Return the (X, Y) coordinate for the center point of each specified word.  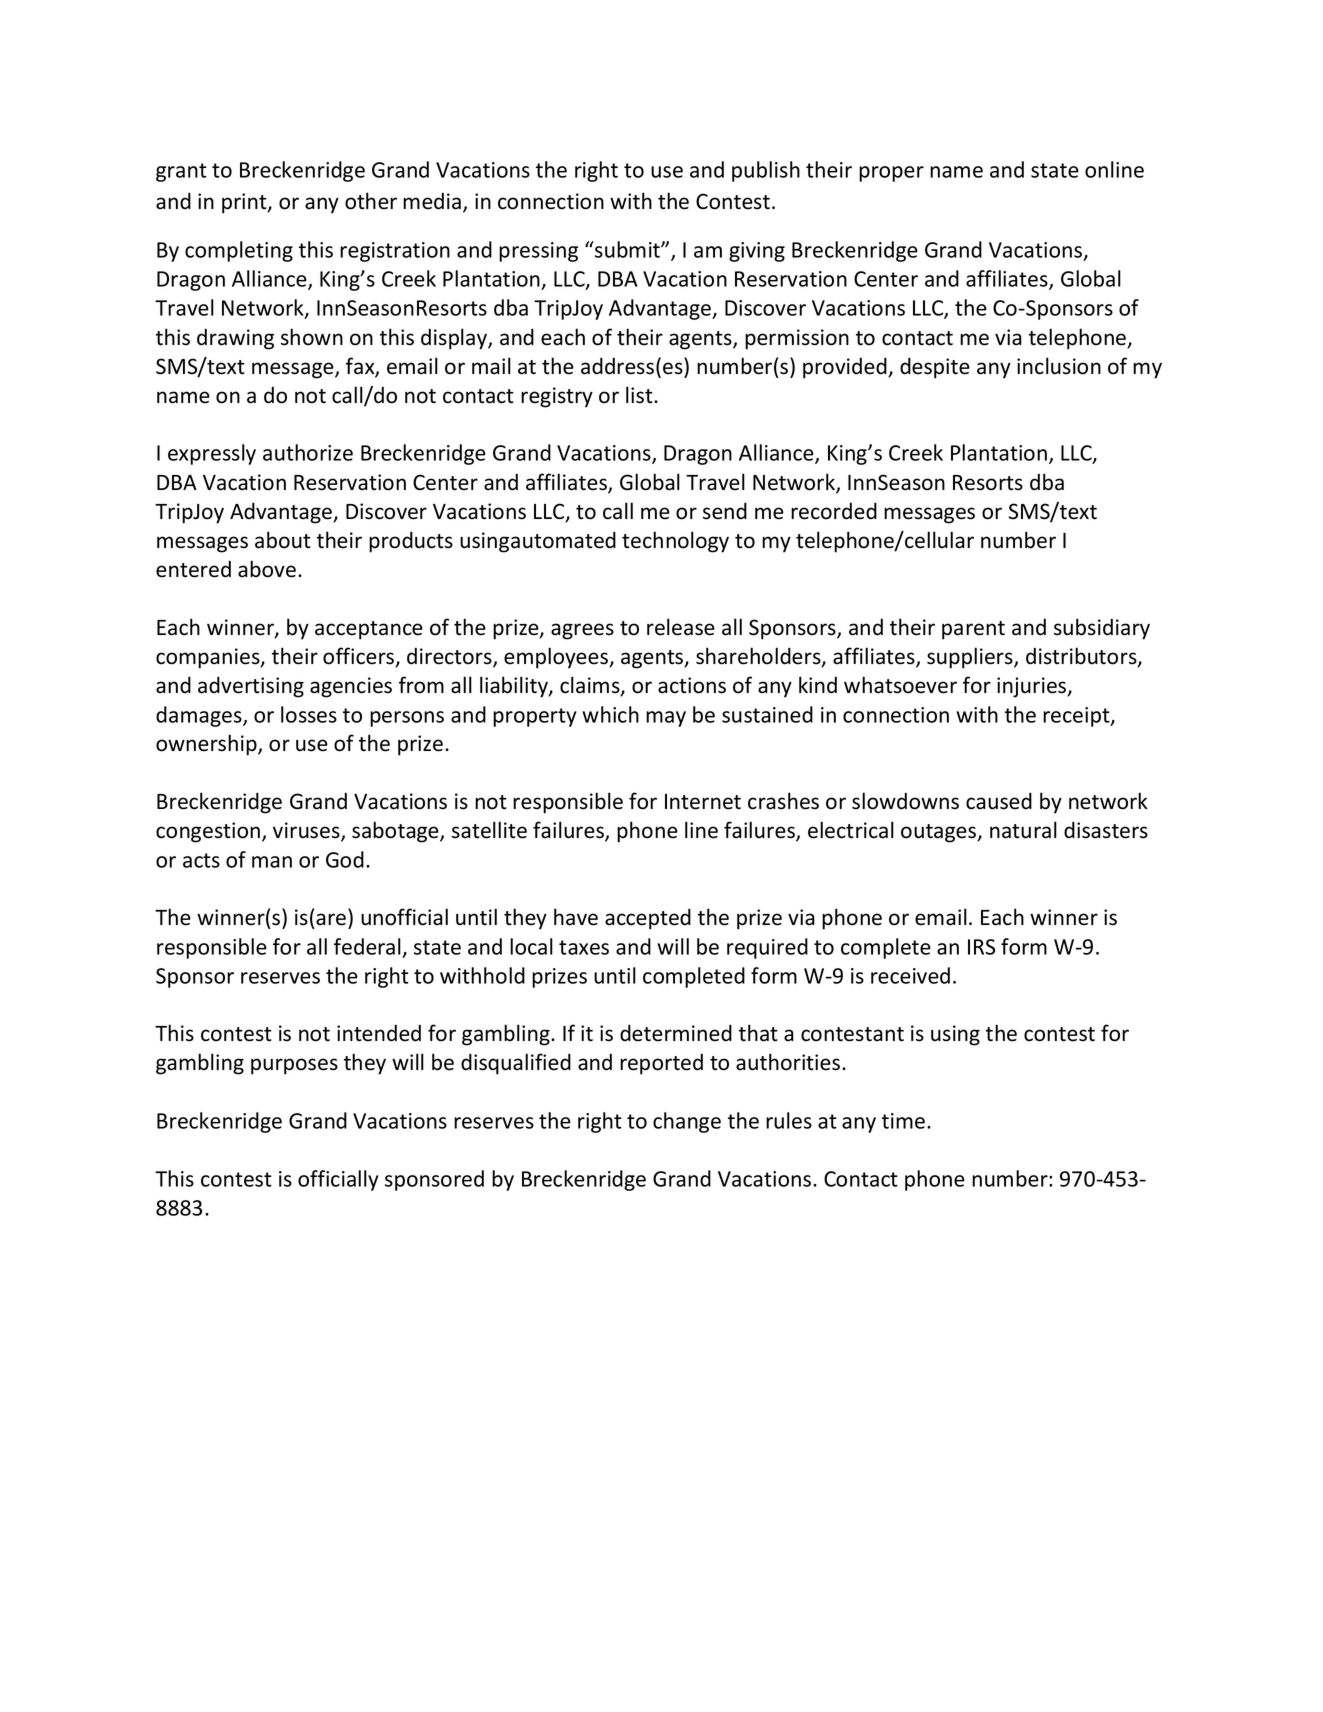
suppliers (971, 658)
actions (692, 685)
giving (757, 252)
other (371, 201)
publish (766, 171)
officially (338, 1180)
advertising (251, 687)
